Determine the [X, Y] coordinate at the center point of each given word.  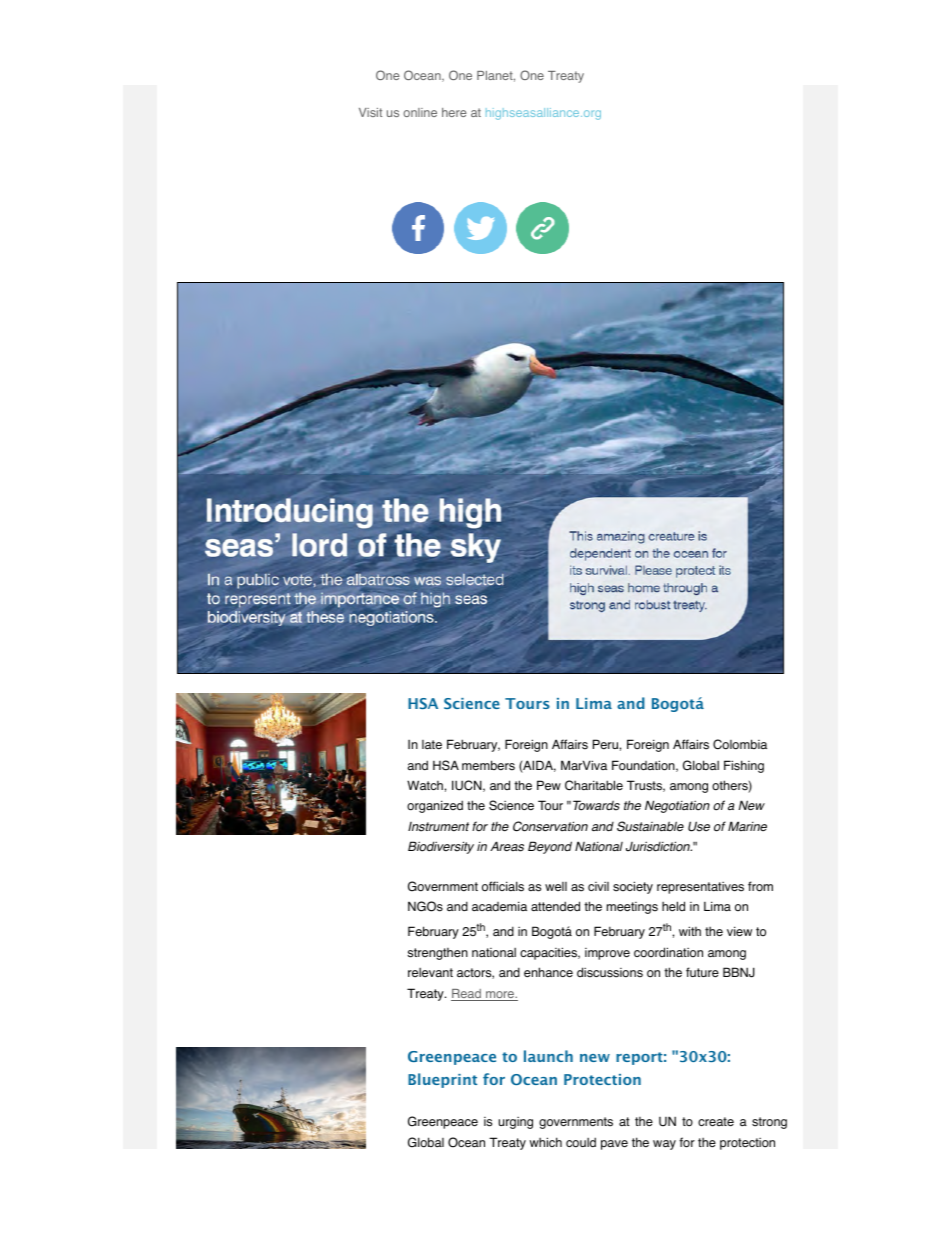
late [432, 744]
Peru [605, 744]
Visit [370, 112]
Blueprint [442, 1080]
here [454, 112]
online [420, 112]
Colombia [740, 744]
